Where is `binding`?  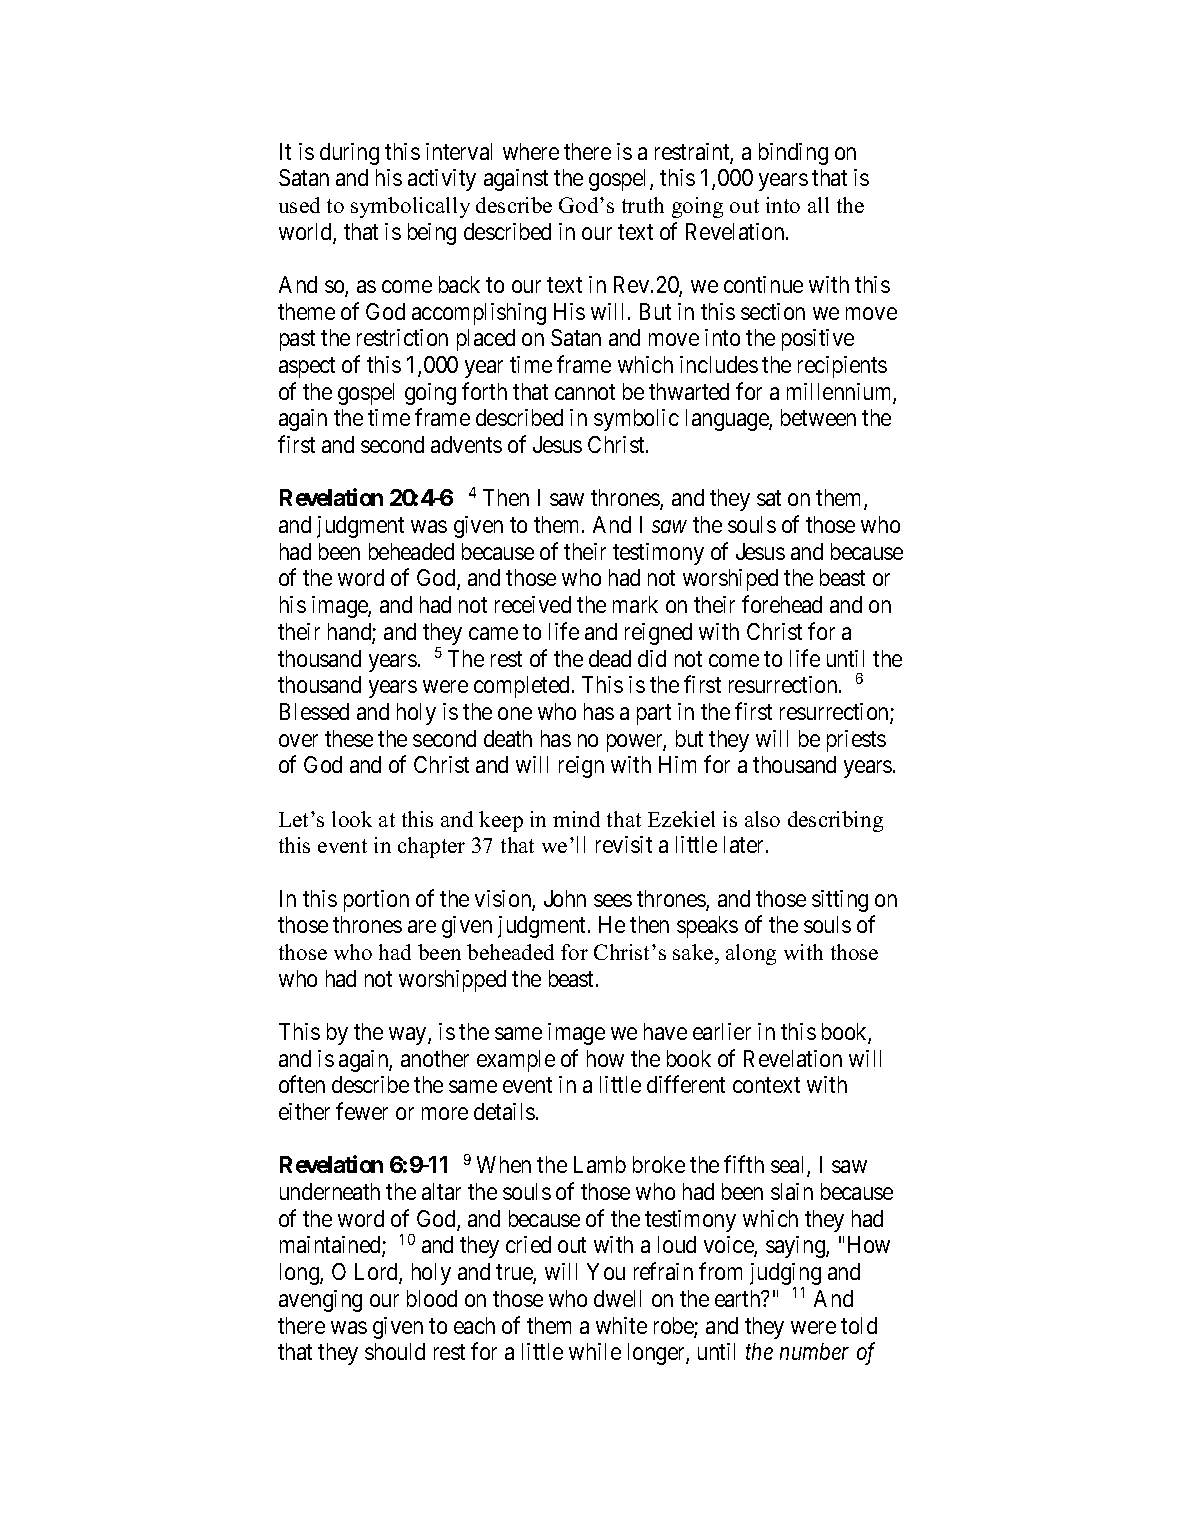
binding is located at coordinates (793, 154).
